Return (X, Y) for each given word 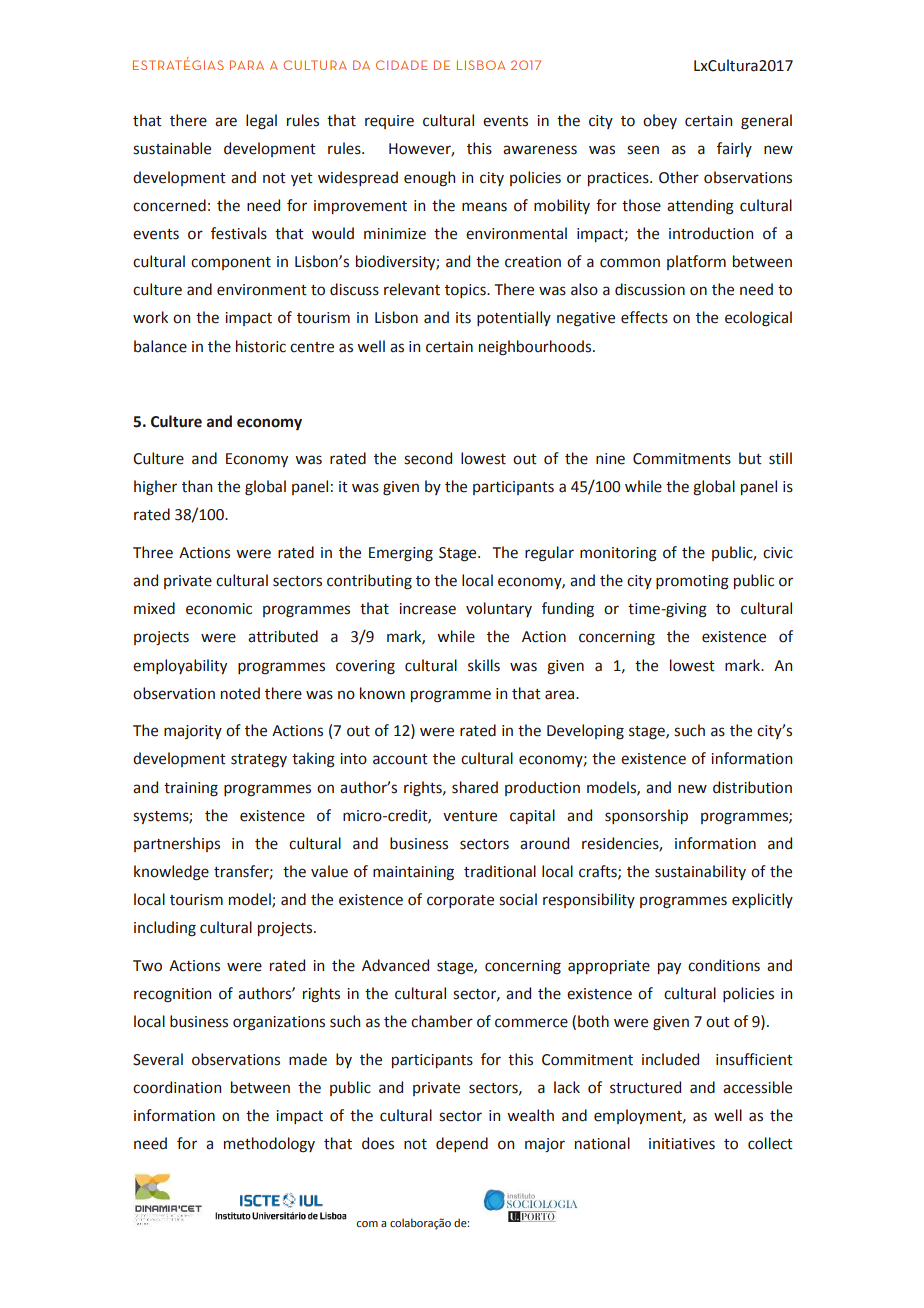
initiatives (682, 1144)
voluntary (499, 609)
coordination (177, 1087)
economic (219, 609)
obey (660, 121)
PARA (247, 65)
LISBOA (481, 65)
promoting (692, 582)
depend (462, 1144)
